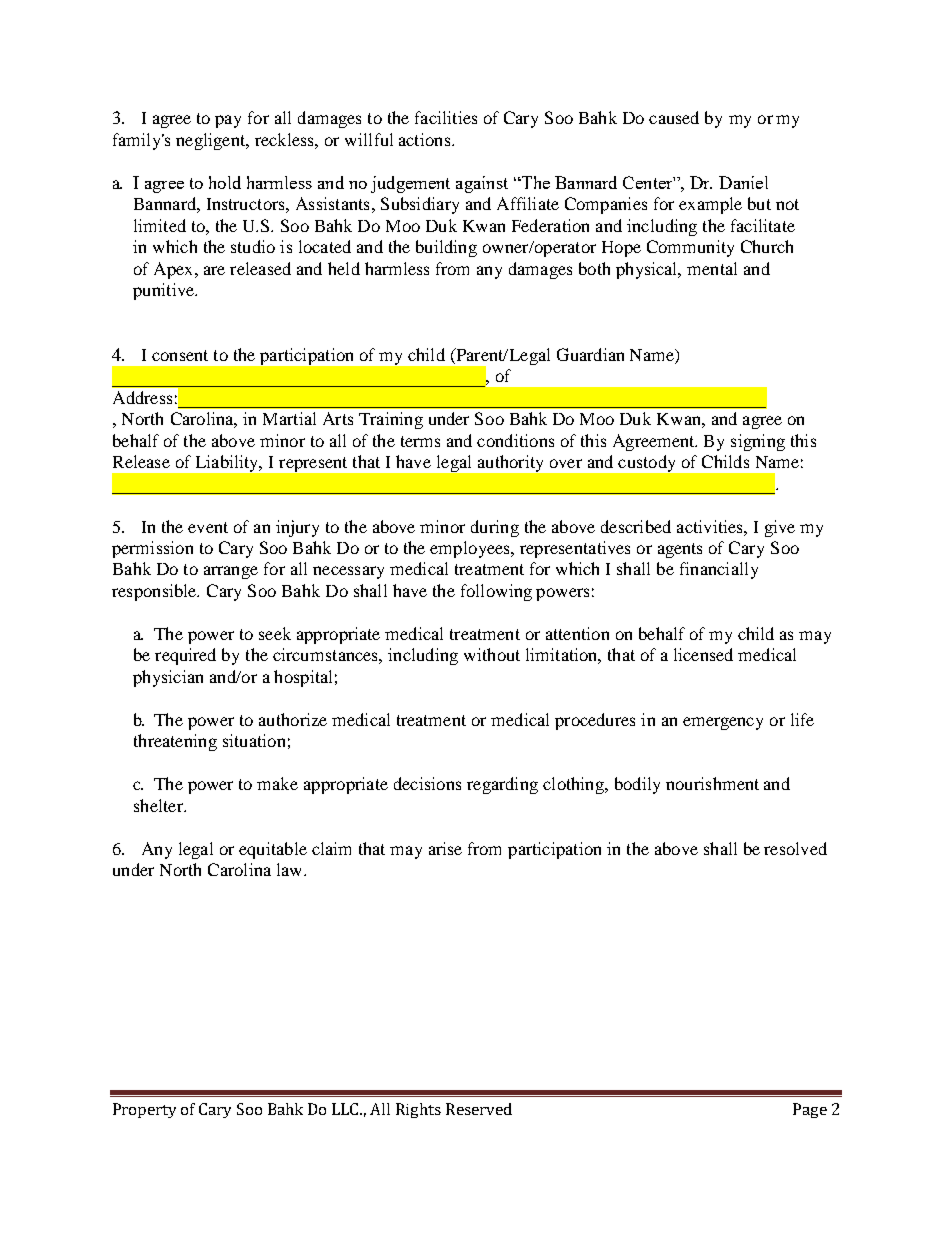 Image resolution: width=952 pixels, height=1233 pixels. I want to click on negligent, so click(212, 141).
